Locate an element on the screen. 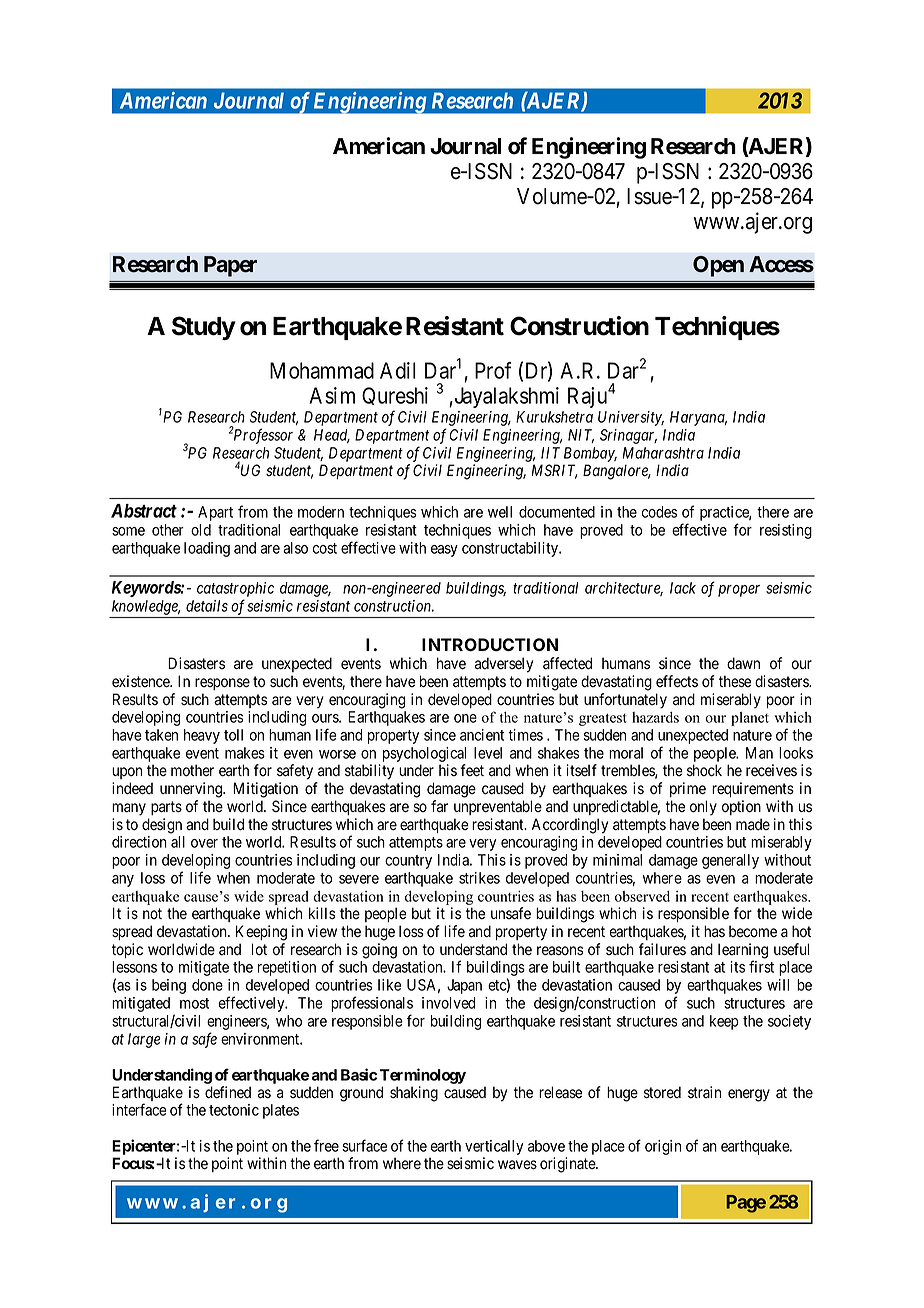  ancient is located at coordinates (482, 735).
